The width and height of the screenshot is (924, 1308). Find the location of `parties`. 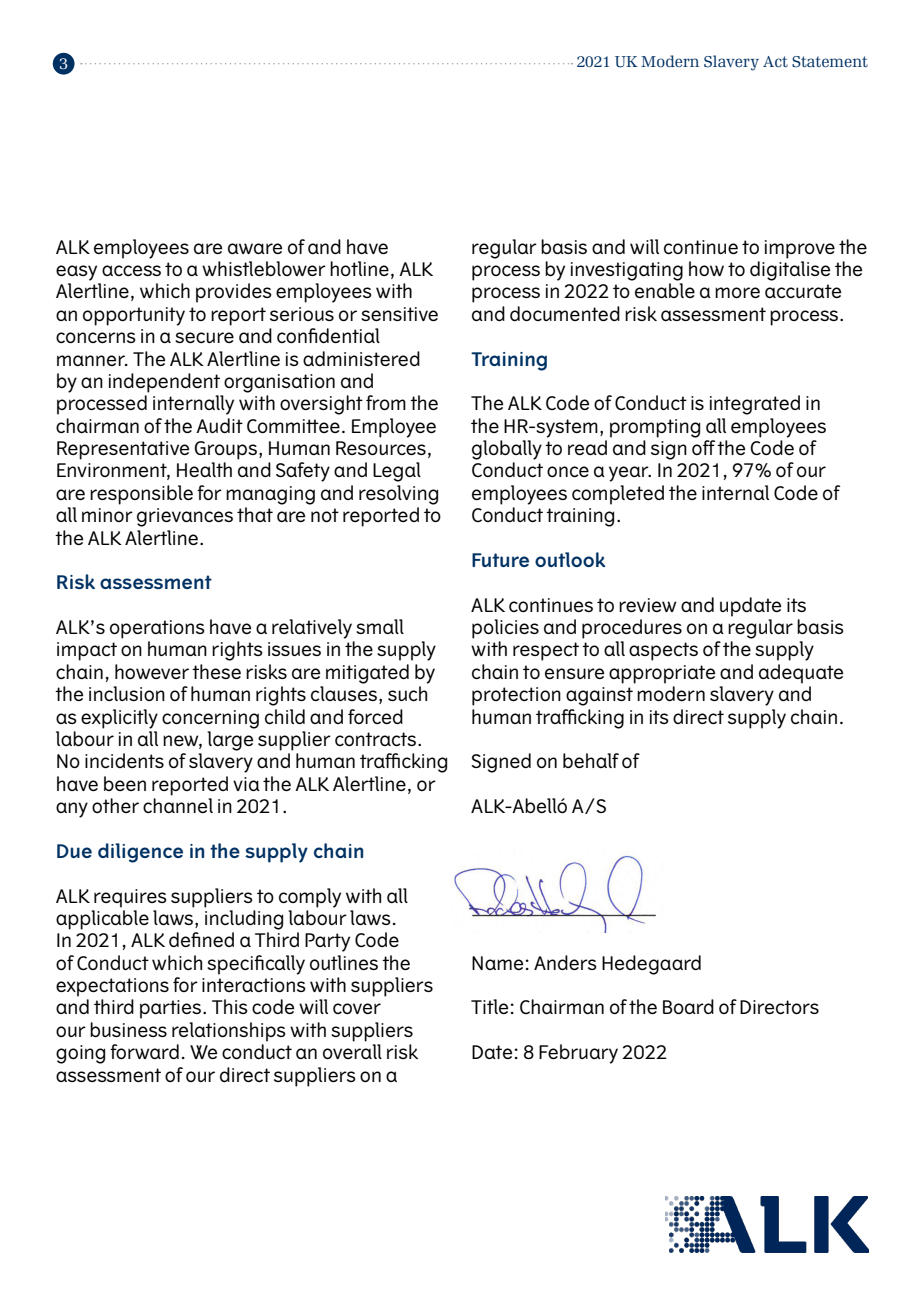

parties is located at coordinates (172, 1009).
